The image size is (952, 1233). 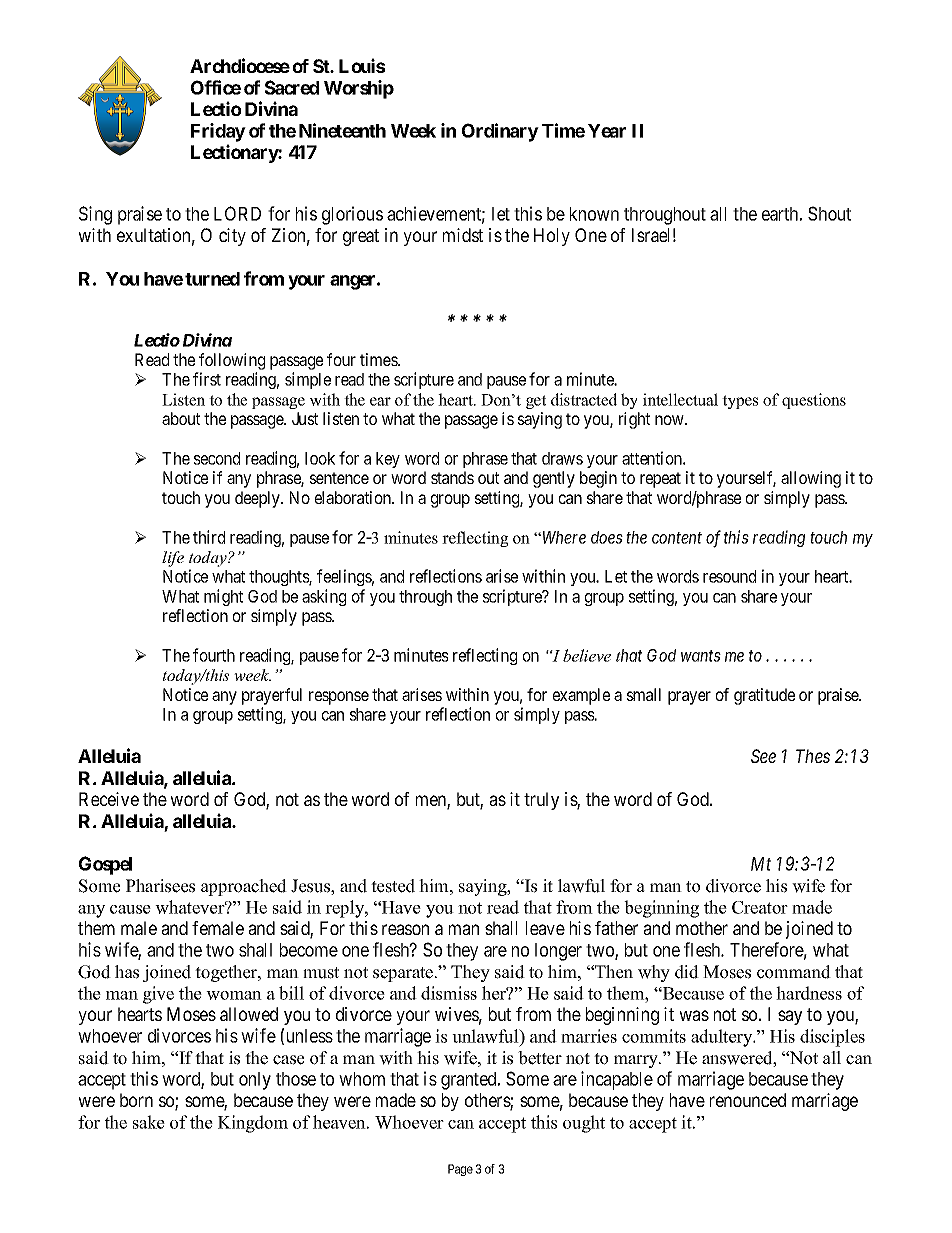 What do you see at coordinates (500, 132) in the page?
I see `Ordinary` at bounding box center [500, 132].
